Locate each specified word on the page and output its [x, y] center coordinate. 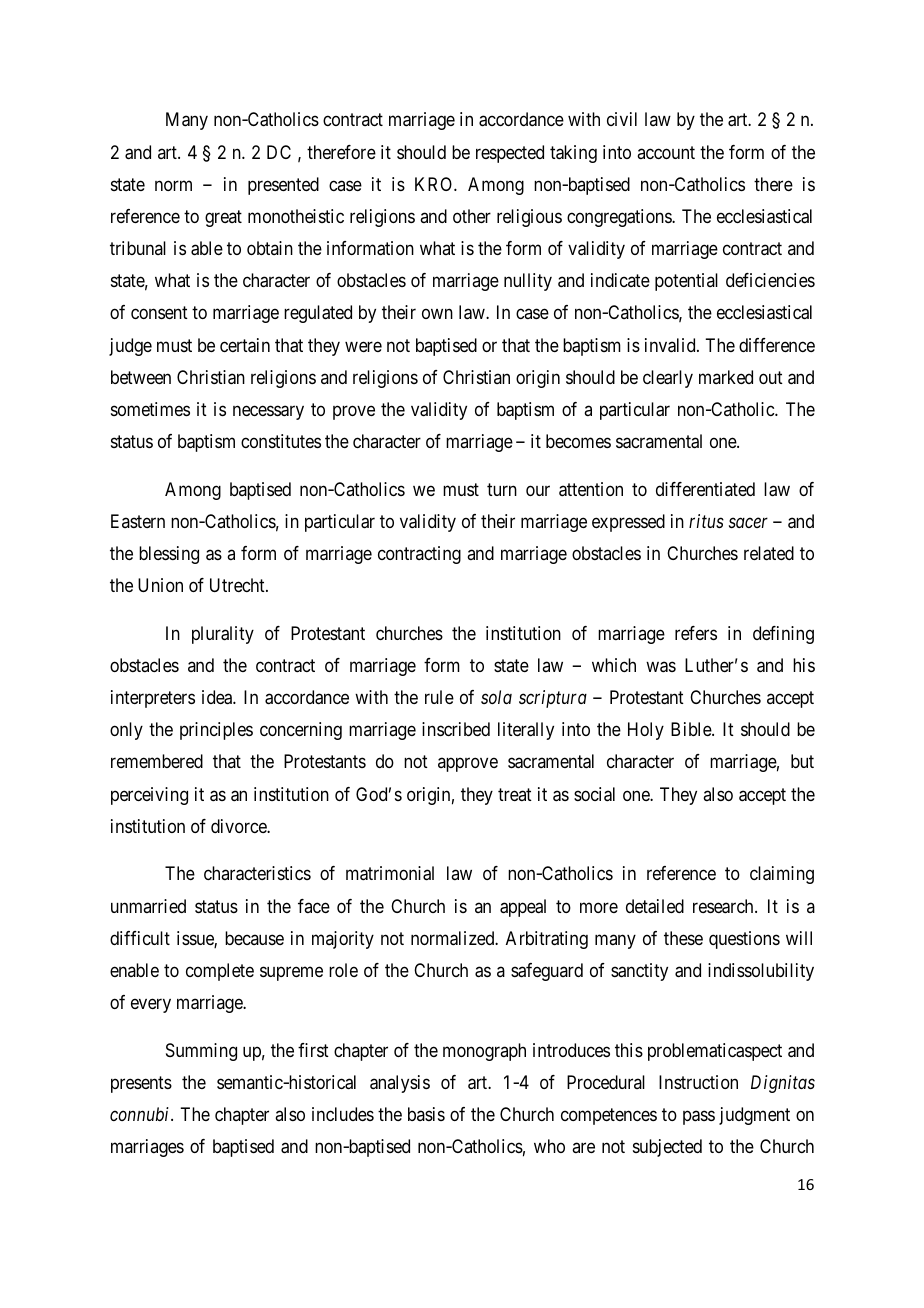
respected [510, 154]
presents [141, 1084]
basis [426, 1114]
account [666, 152]
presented [283, 186]
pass [699, 1118]
